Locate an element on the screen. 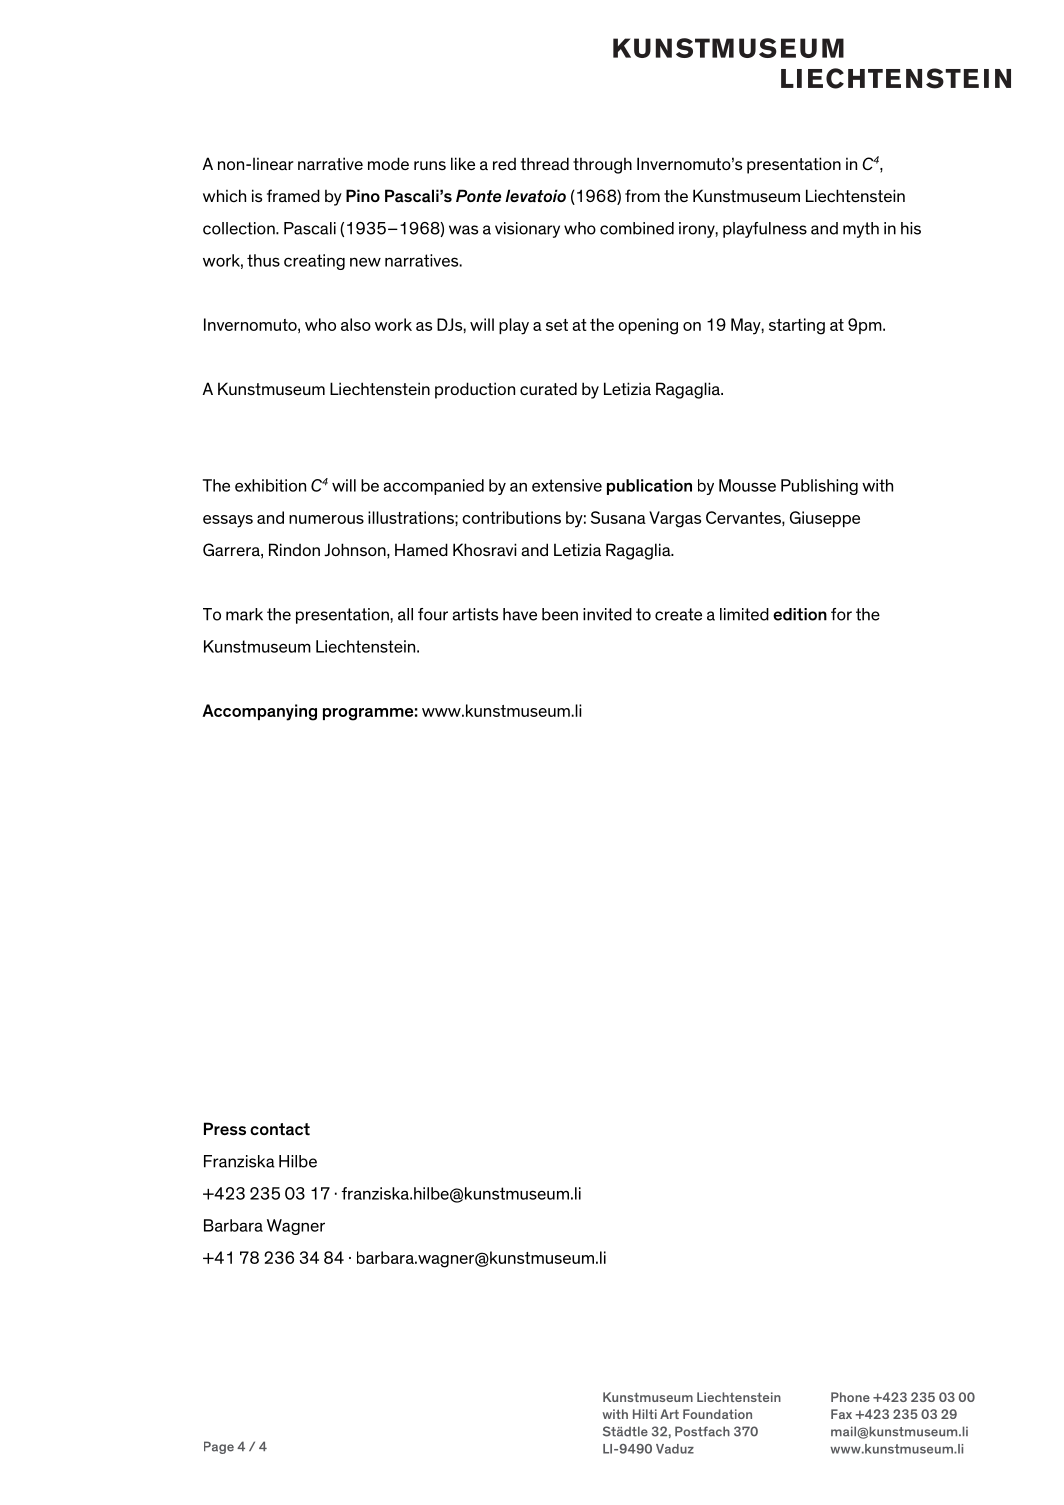 The image size is (1064, 1505). for is located at coordinates (841, 614).
